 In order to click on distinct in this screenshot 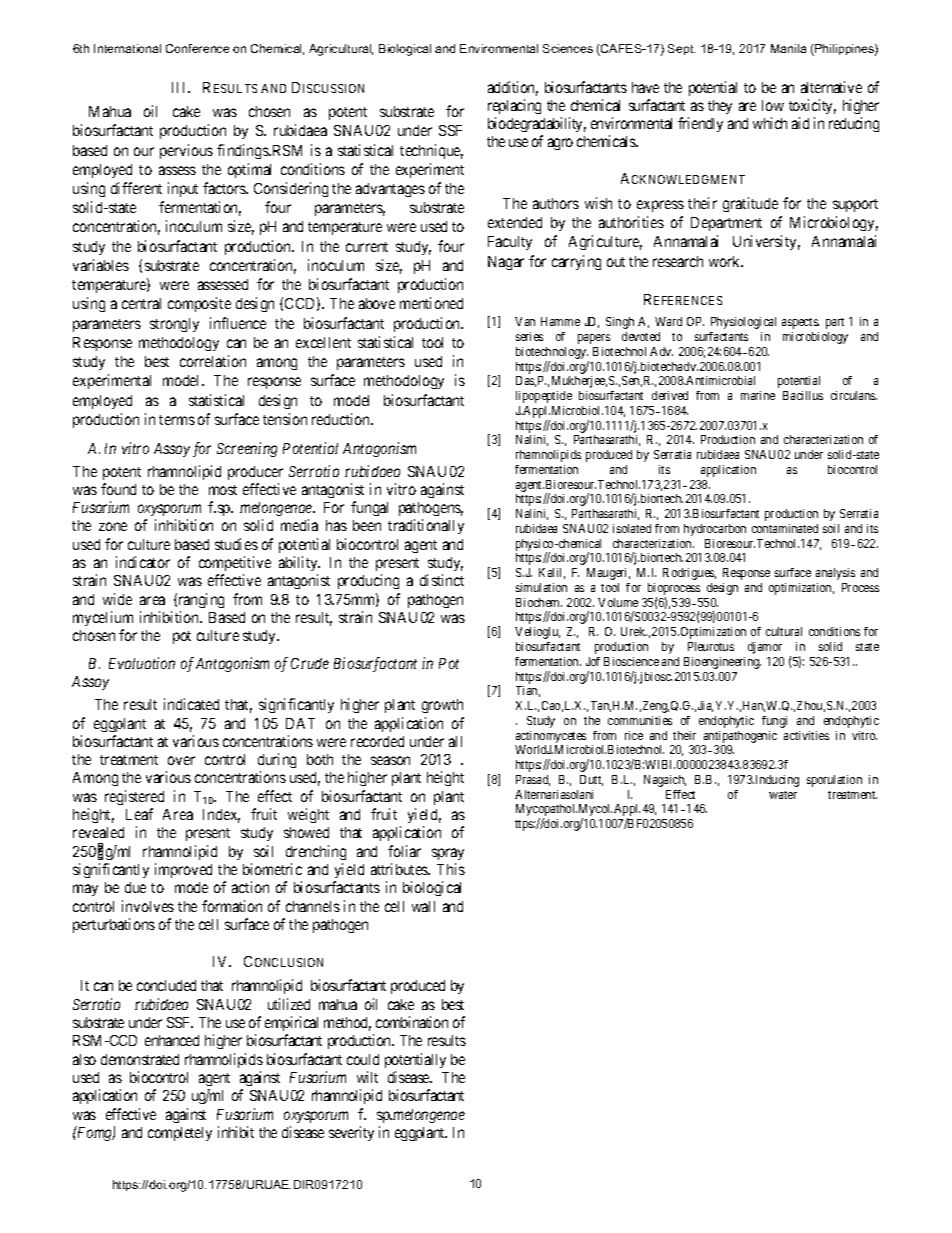, I will do `click(442, 580)`.
